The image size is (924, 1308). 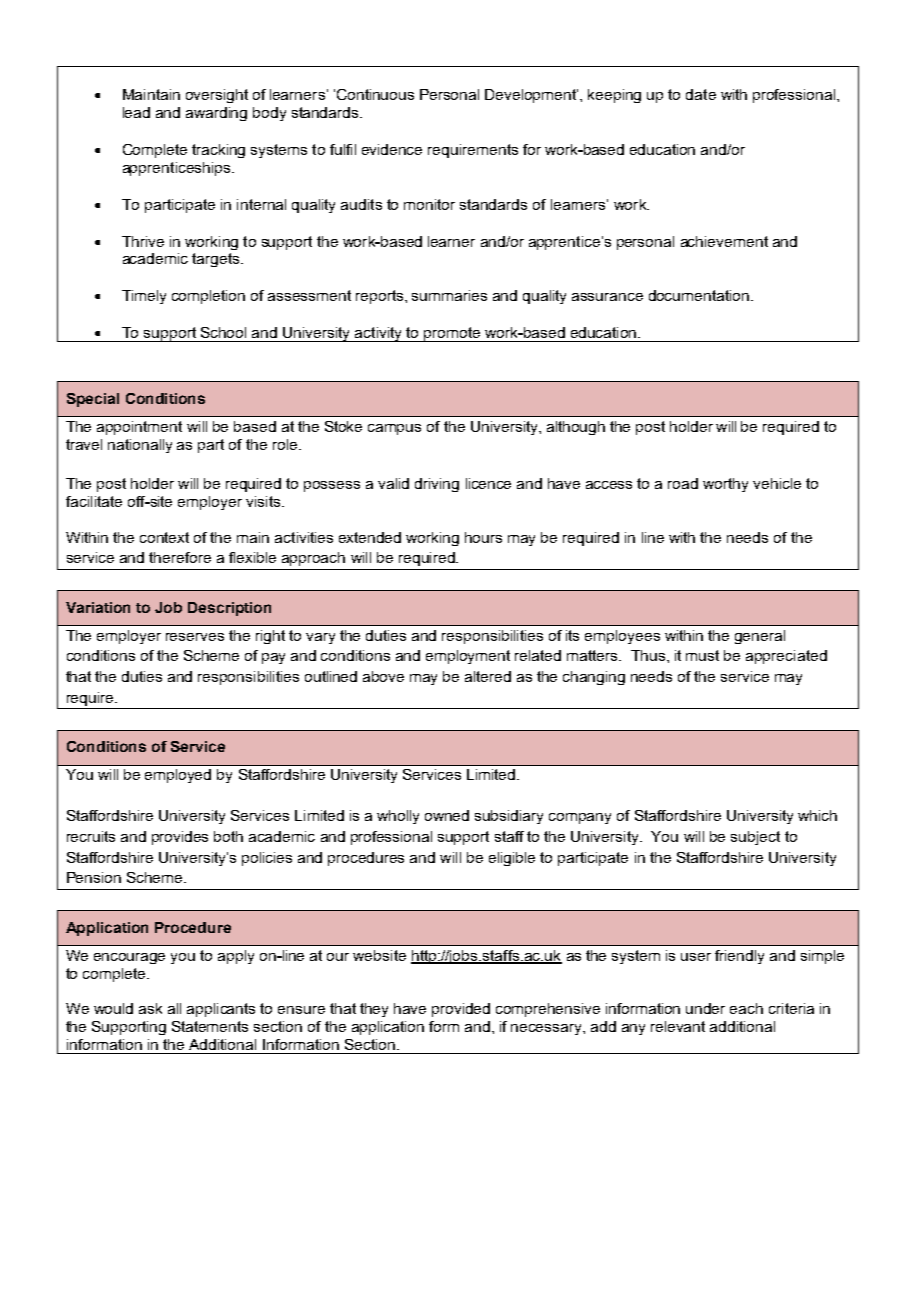 What do you see at coordinates (483, 537) in the image?
I see `hours` at bounding box center [483, 537].
